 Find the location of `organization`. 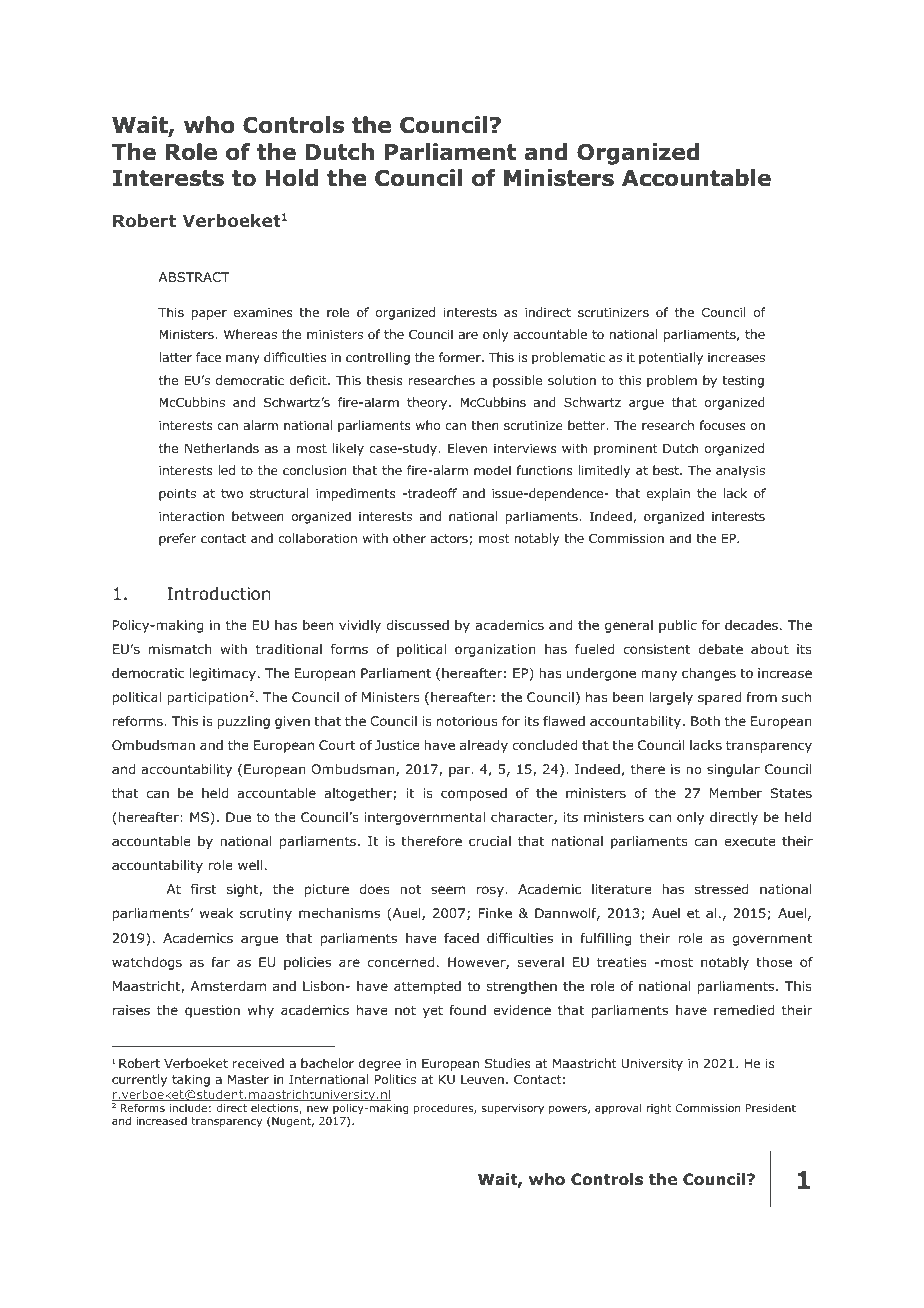

organization is located at coordinates (495, 650).
